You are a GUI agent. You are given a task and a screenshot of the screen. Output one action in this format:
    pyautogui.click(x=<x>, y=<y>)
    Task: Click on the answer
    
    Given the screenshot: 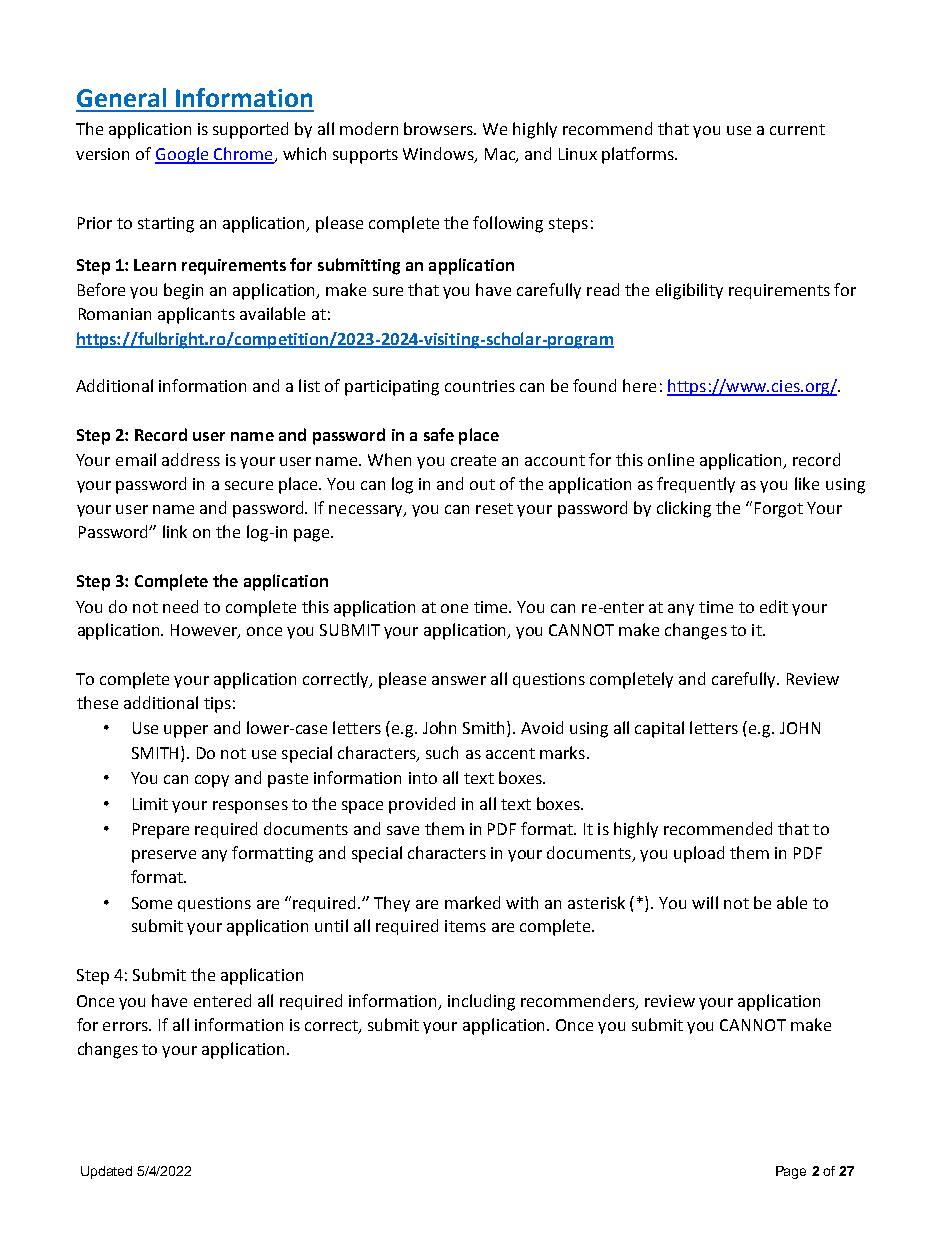 What is the action you would take?
    pyautogui.click(x=459, y=680)
